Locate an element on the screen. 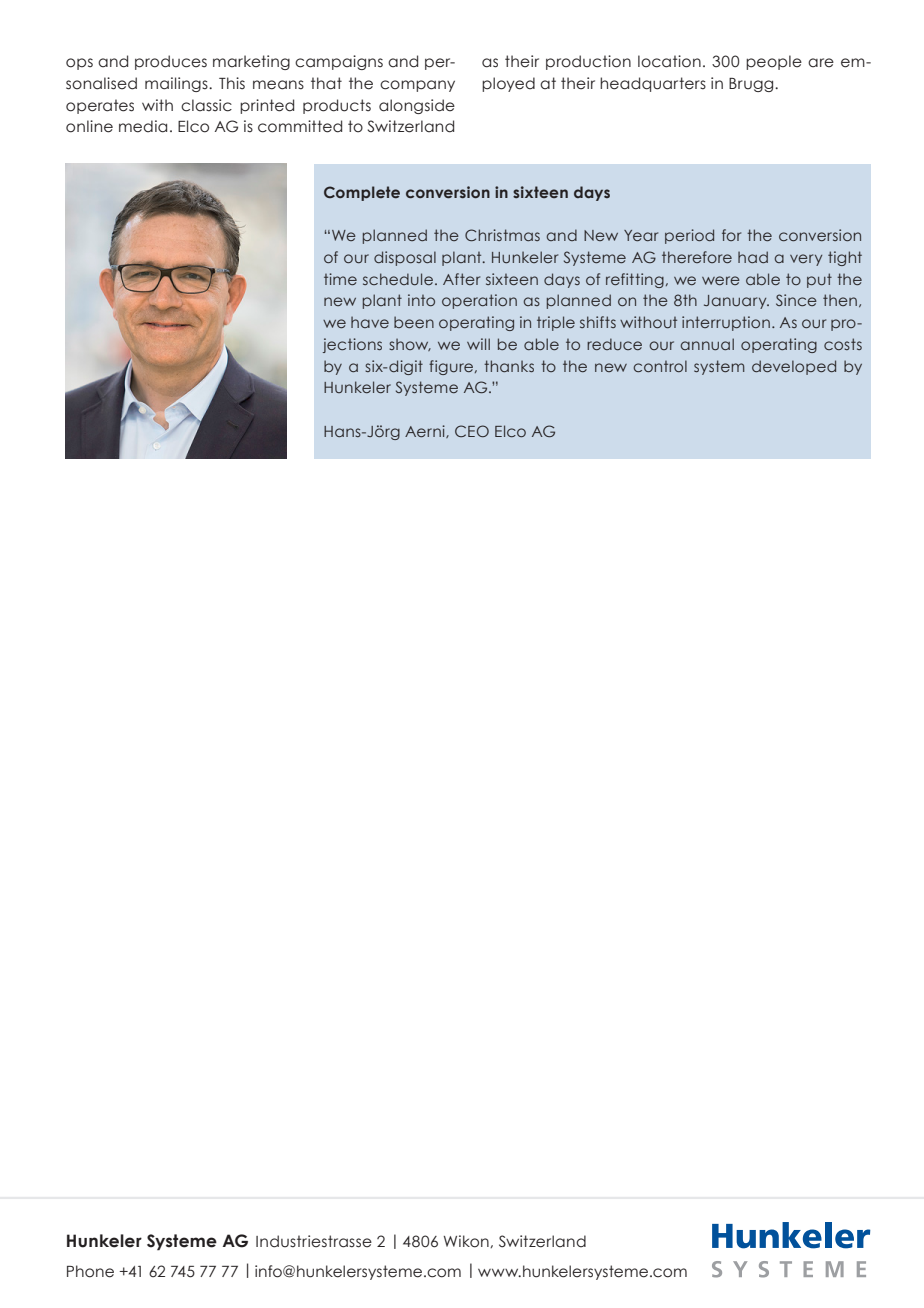 This screenshot has height=1308, width=924. developed is located at coordinates (794, 367).
